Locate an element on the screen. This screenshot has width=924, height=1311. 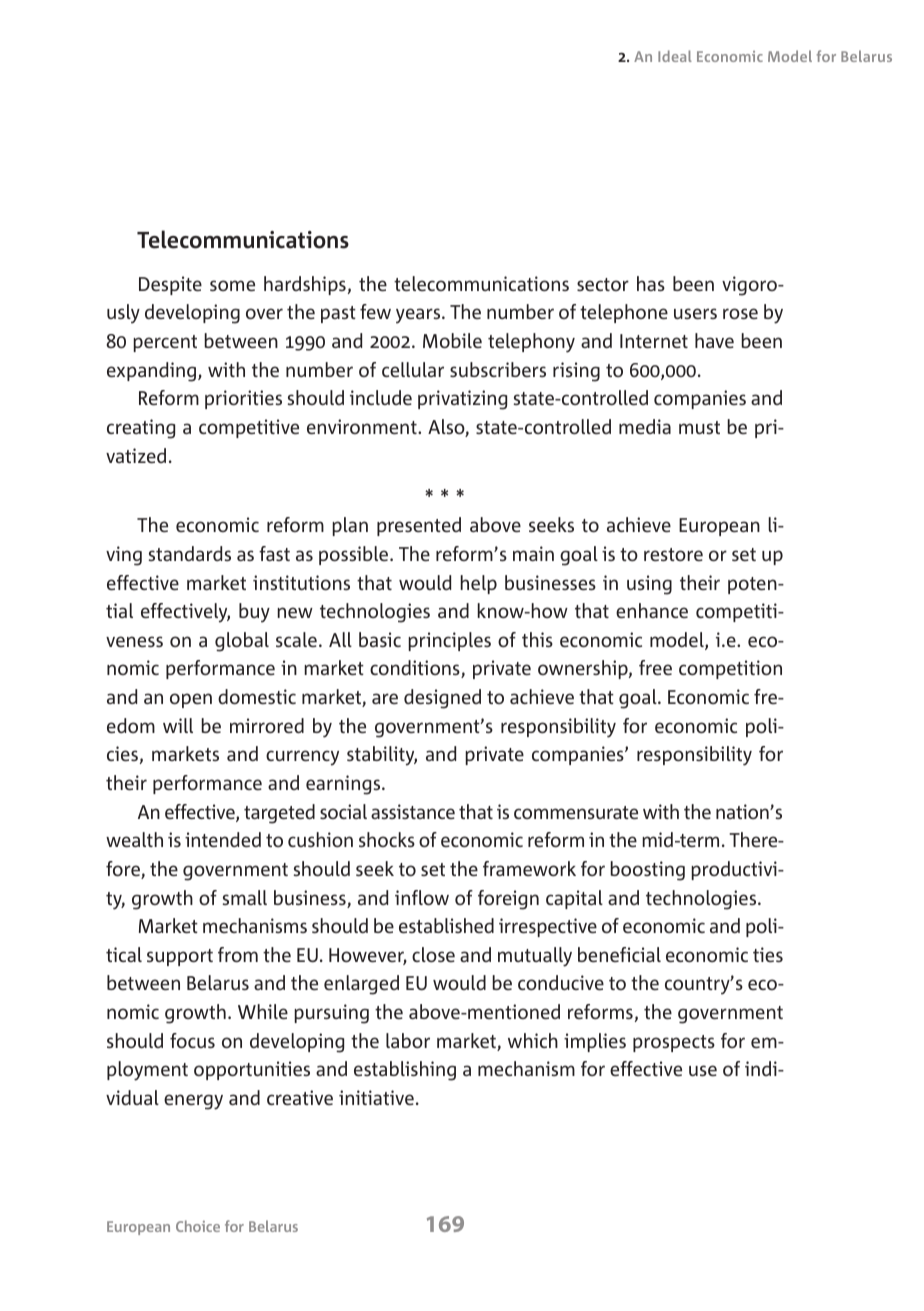
close is located at coordinates (433, 954).
